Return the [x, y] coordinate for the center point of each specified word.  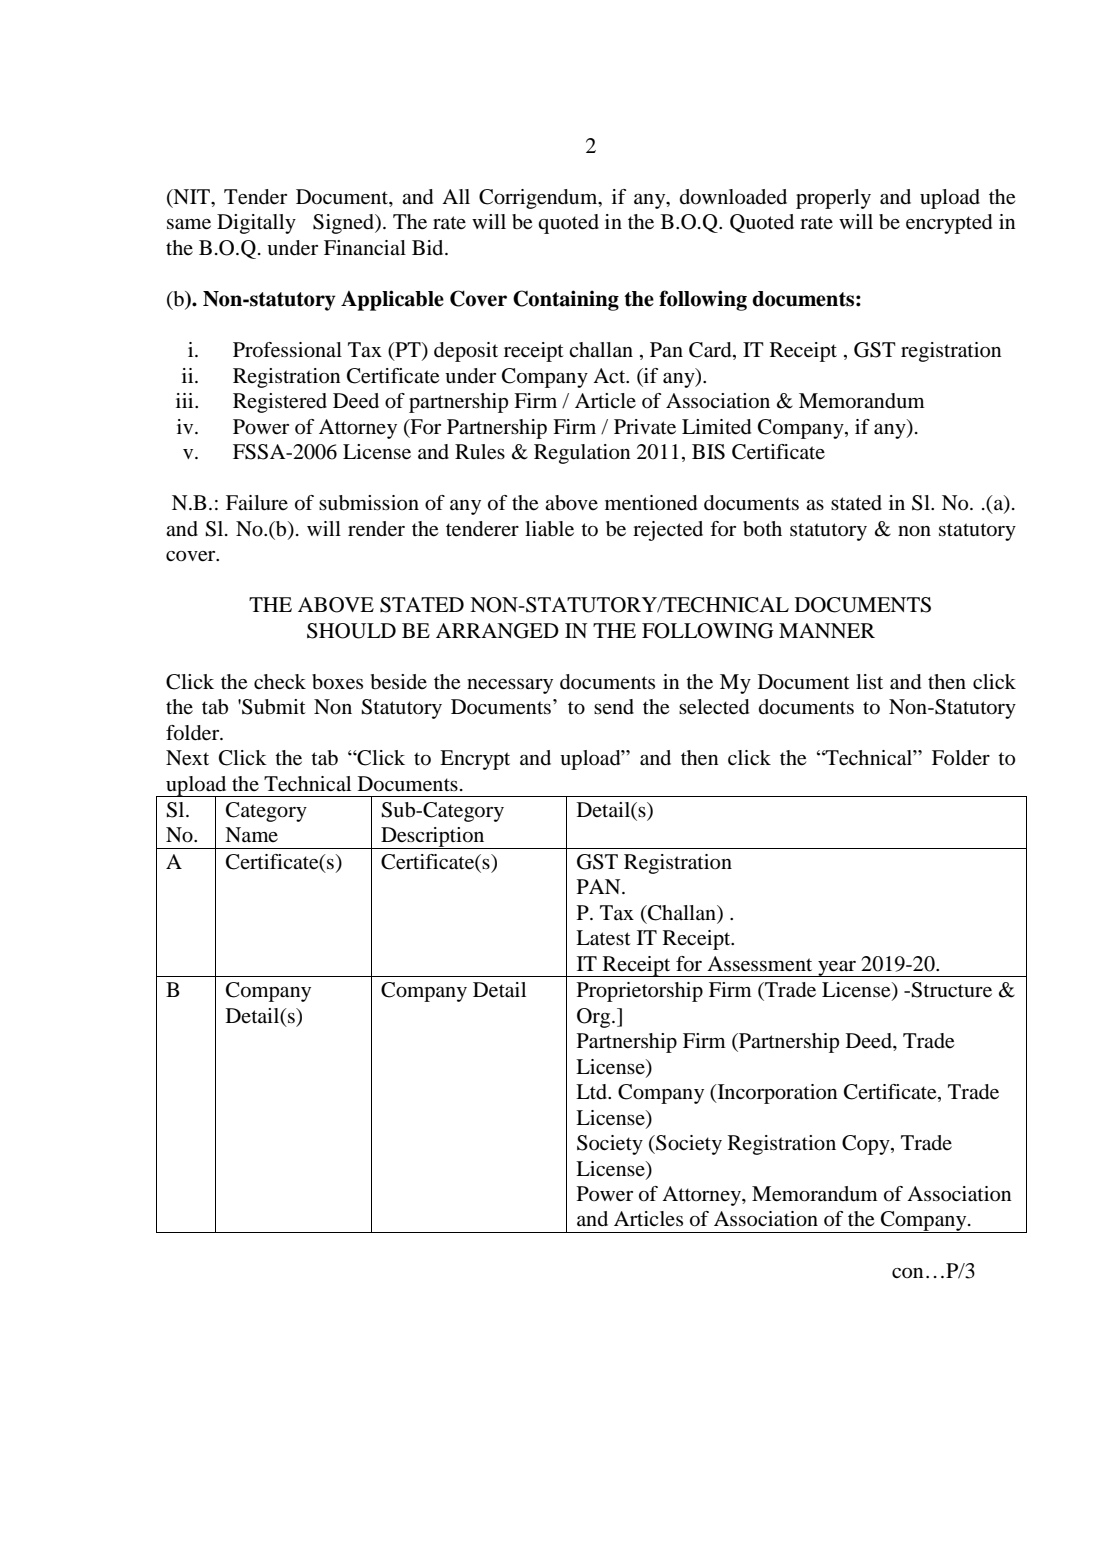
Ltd [592, 1092]
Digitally [256, 224]
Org [595, 1018]
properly [833, 199]
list [869, 681]
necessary [510, 686]
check [280, 682]
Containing [566, 300]
